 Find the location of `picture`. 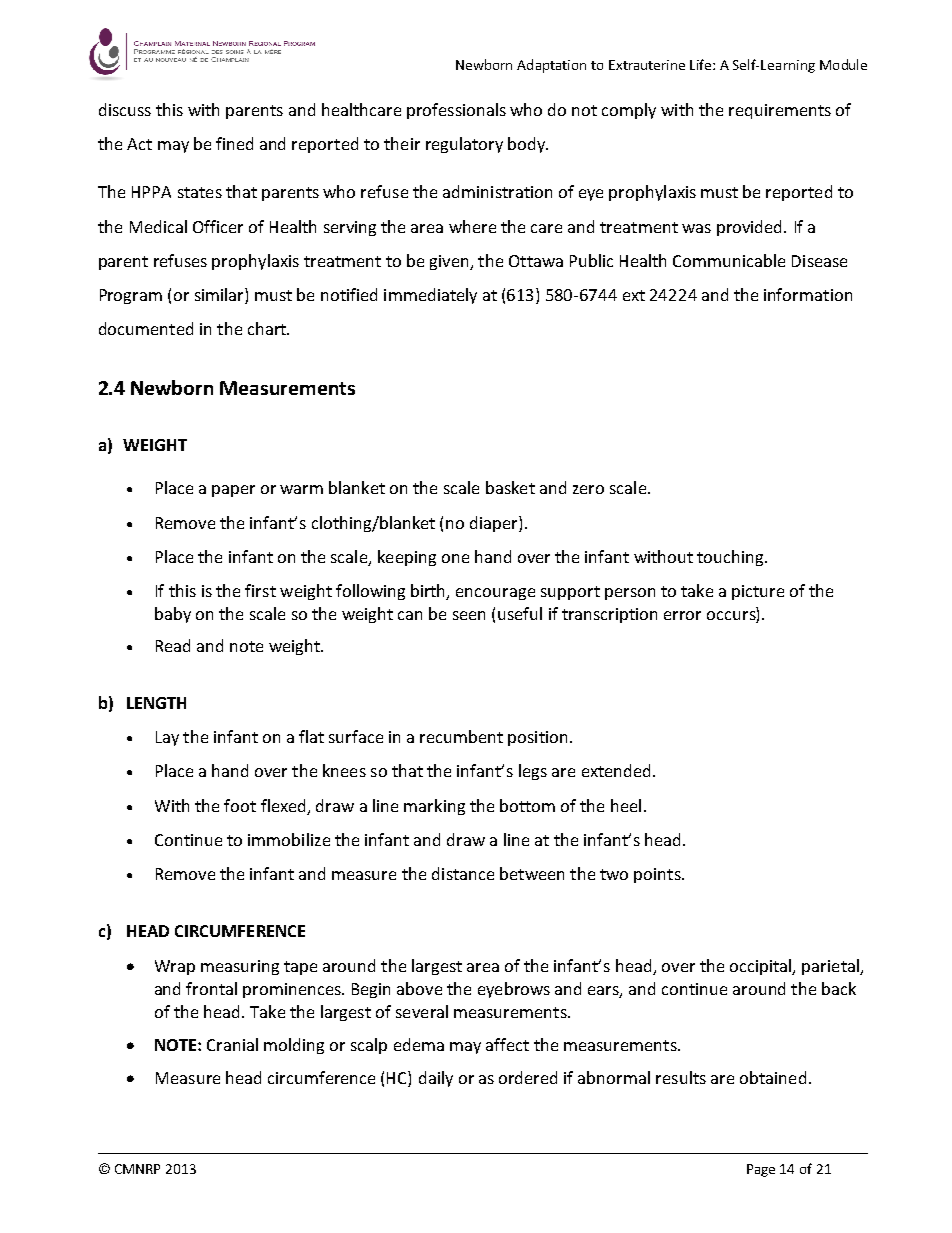

picture is located at coordinates (758, 592).
